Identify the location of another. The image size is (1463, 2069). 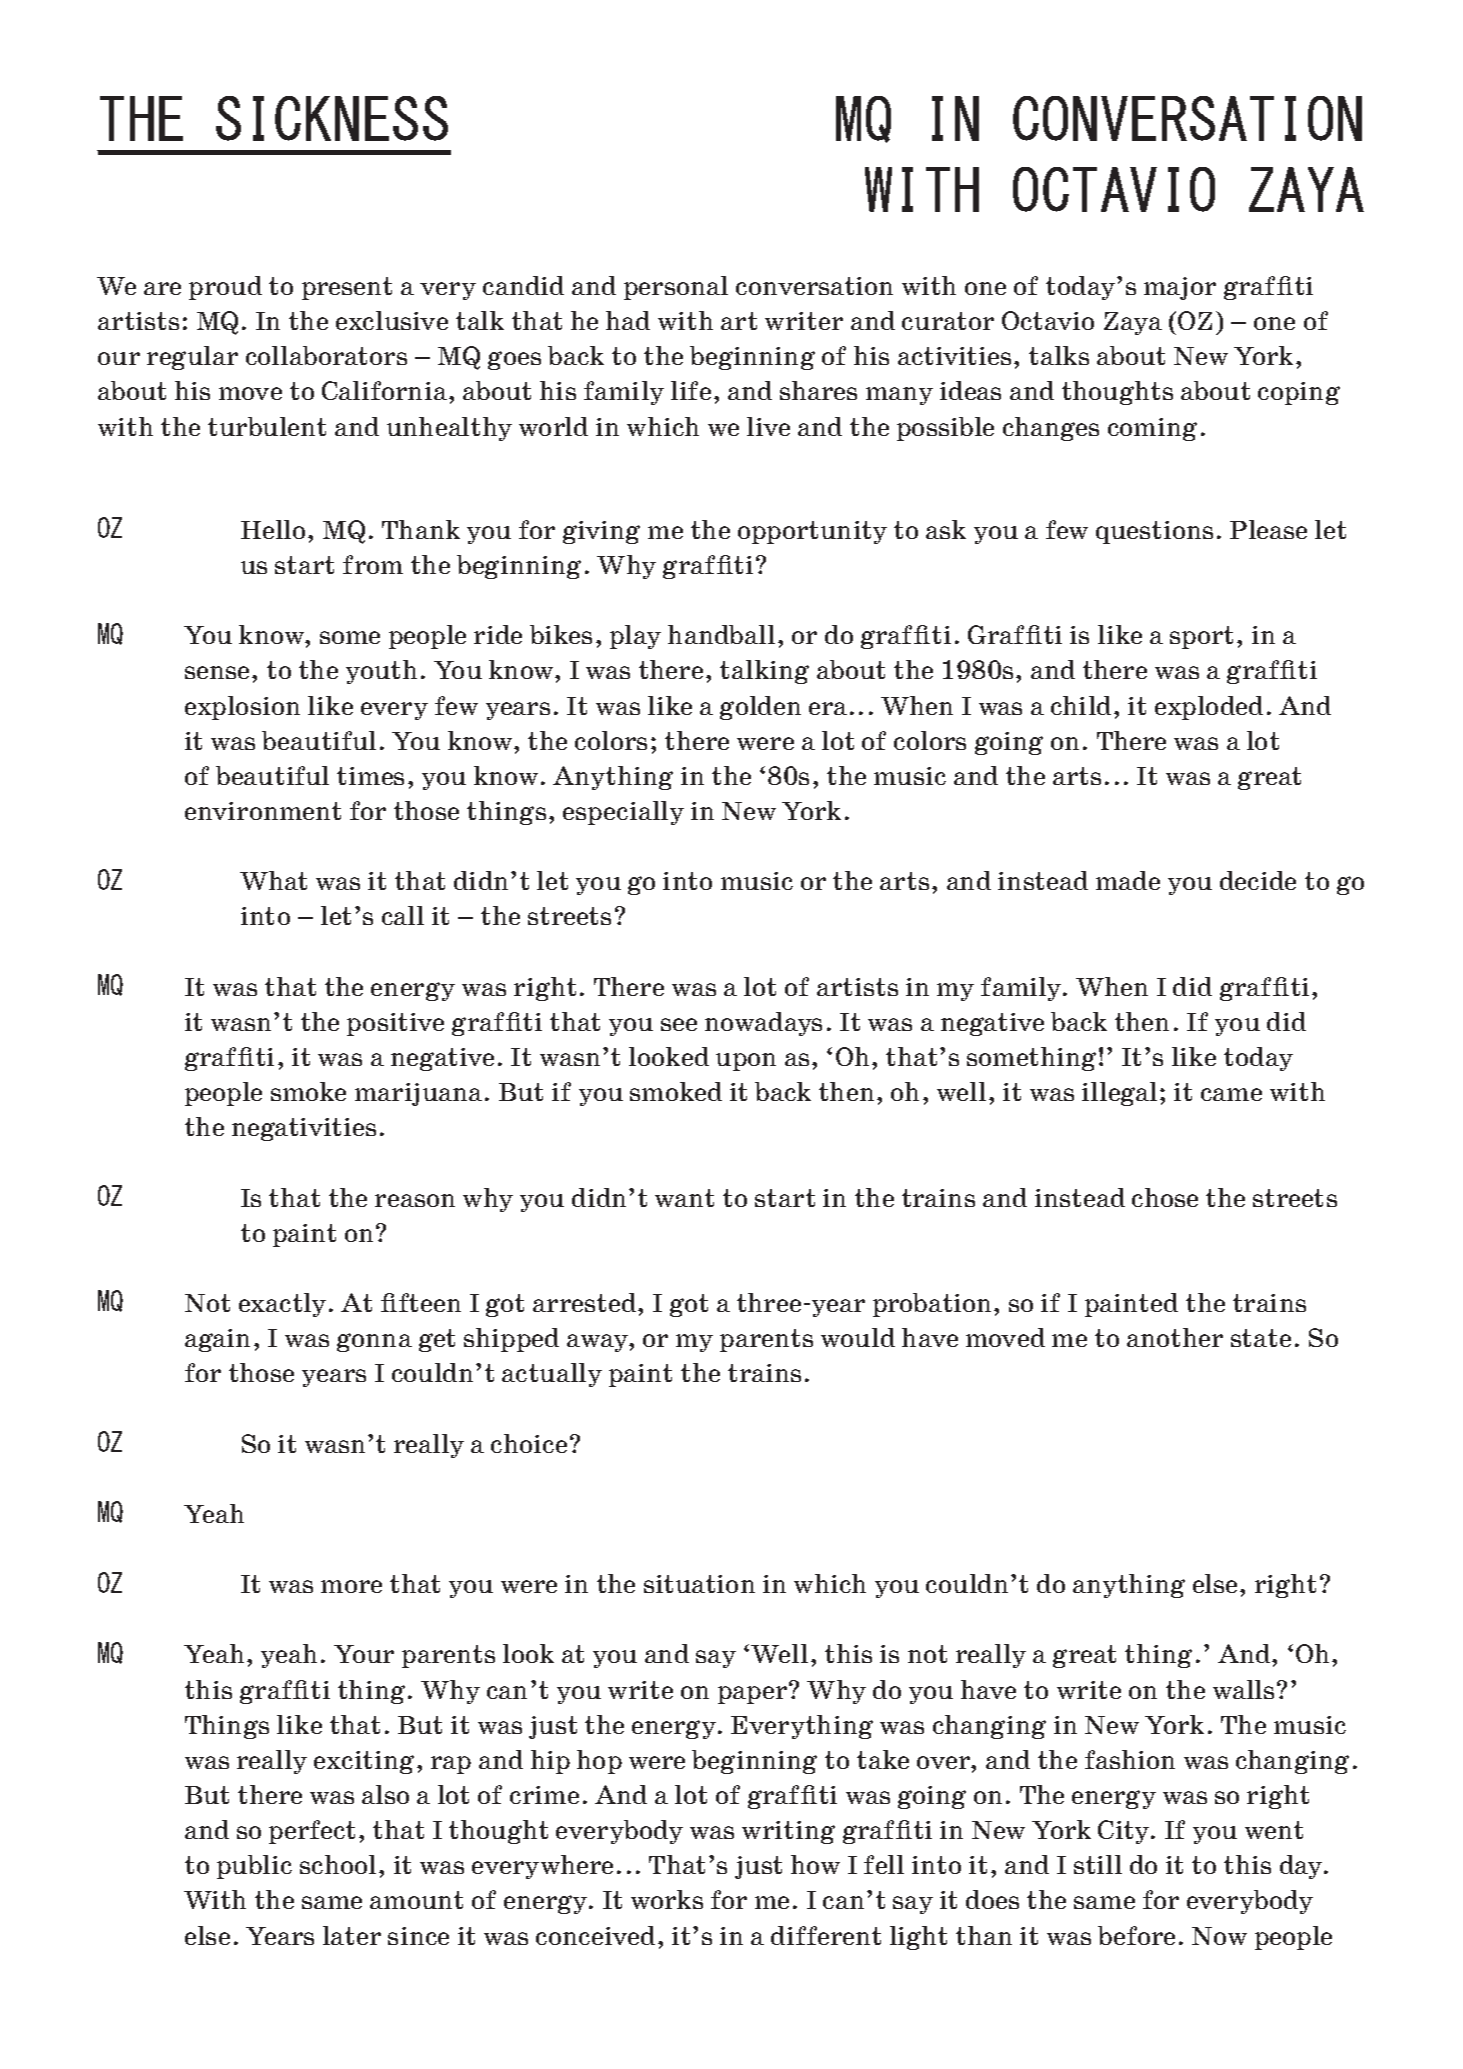
(1175, 1337).
